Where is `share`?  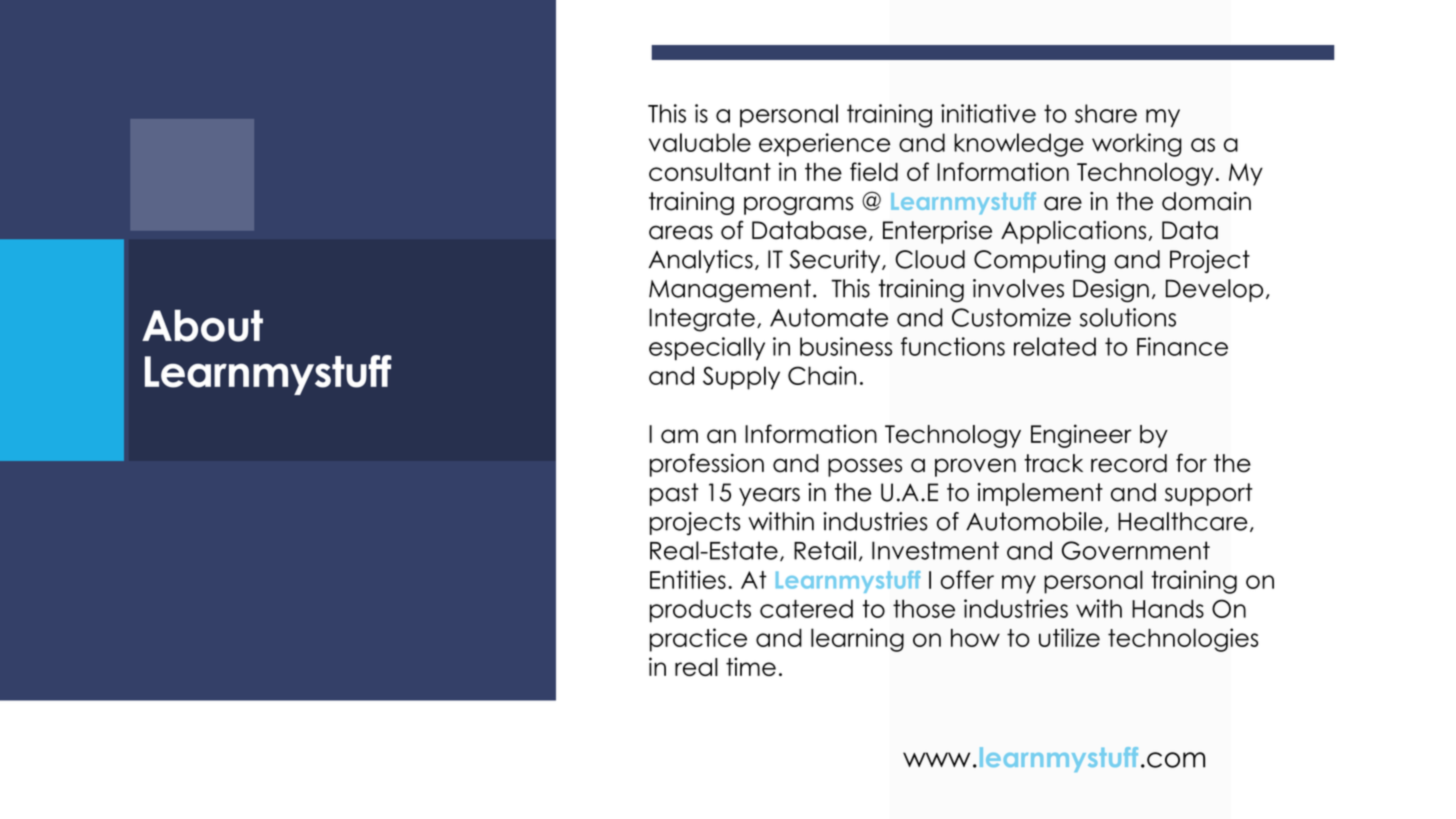
share is located at coordinates (1106, 113).
